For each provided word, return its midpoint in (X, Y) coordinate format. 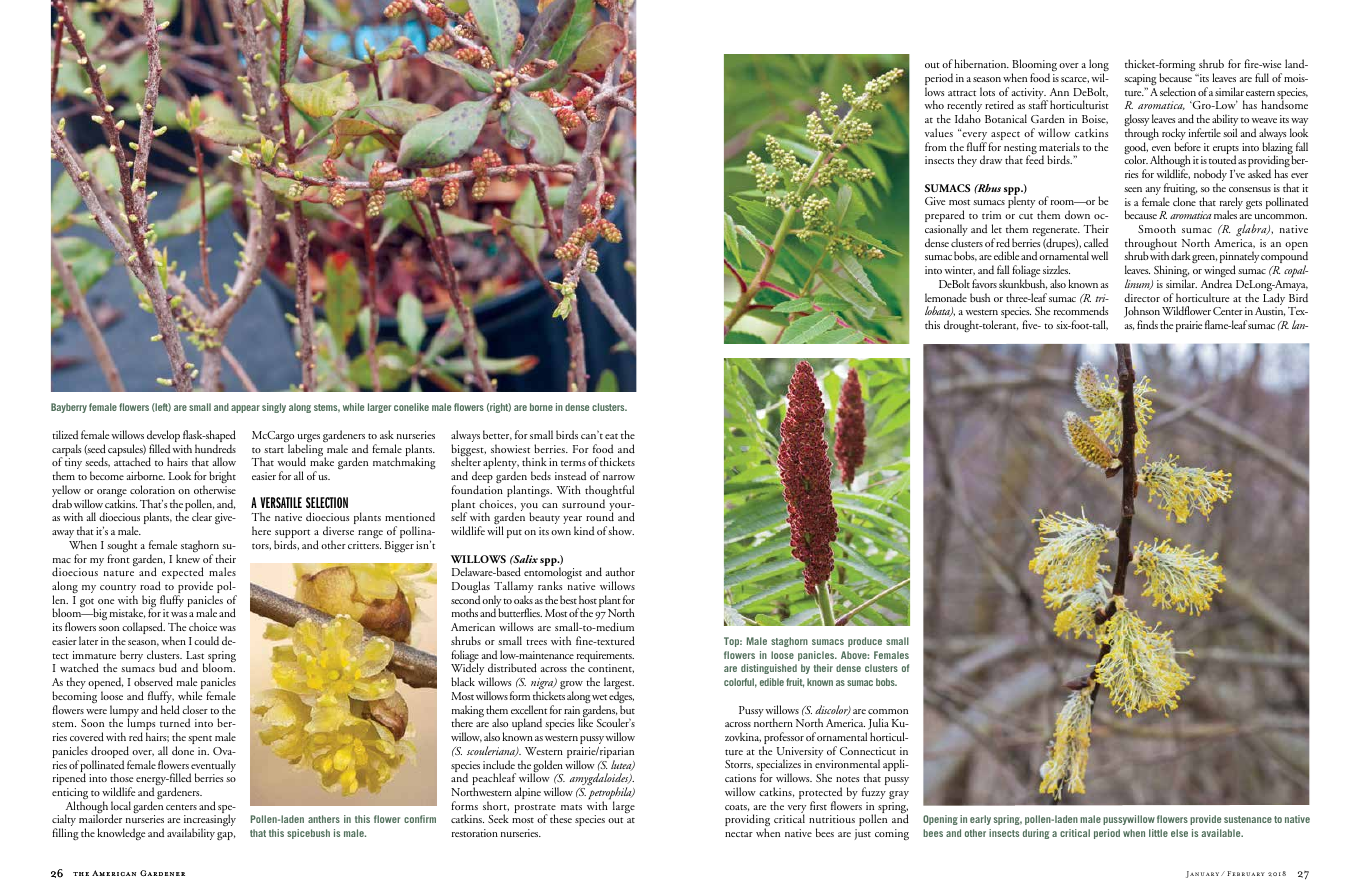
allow (224, 461)
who (934, 104)
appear (245, 409)
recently (964, 107)
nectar (739, 834)
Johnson (1142, 313)
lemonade (946, 297)
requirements (604, 658)
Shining (1171, 272)
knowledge (121, 834)
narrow (619, 477)
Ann (1059, 92)
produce (865, 642)
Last (195, 655)
